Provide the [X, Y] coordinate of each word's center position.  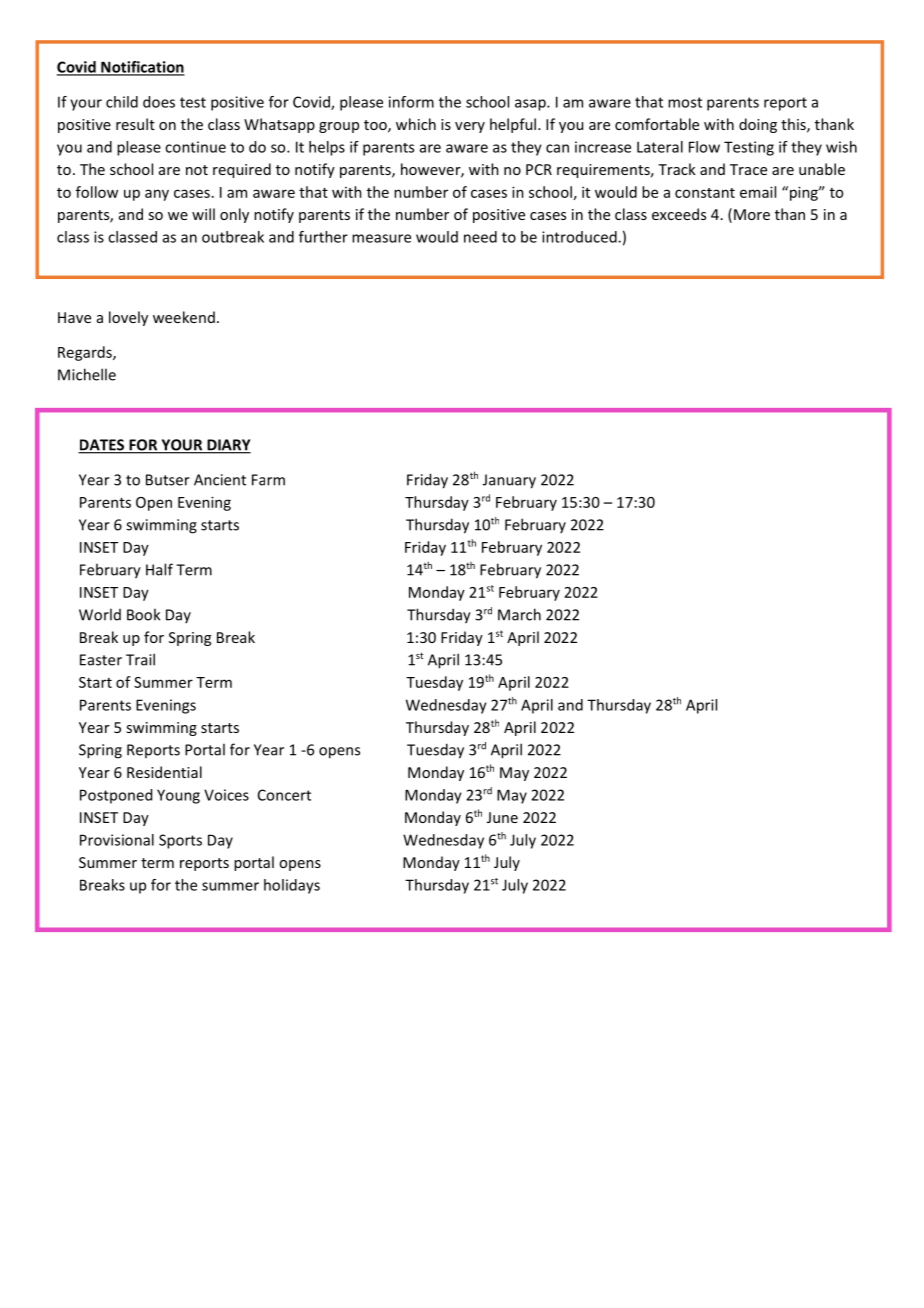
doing [758, 125]
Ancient [220, 480]
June [502, 817]
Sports [180, 841]
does [159, 102]
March [519, 614]
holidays [292, 886]
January [509, 481]
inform [411, 102]
